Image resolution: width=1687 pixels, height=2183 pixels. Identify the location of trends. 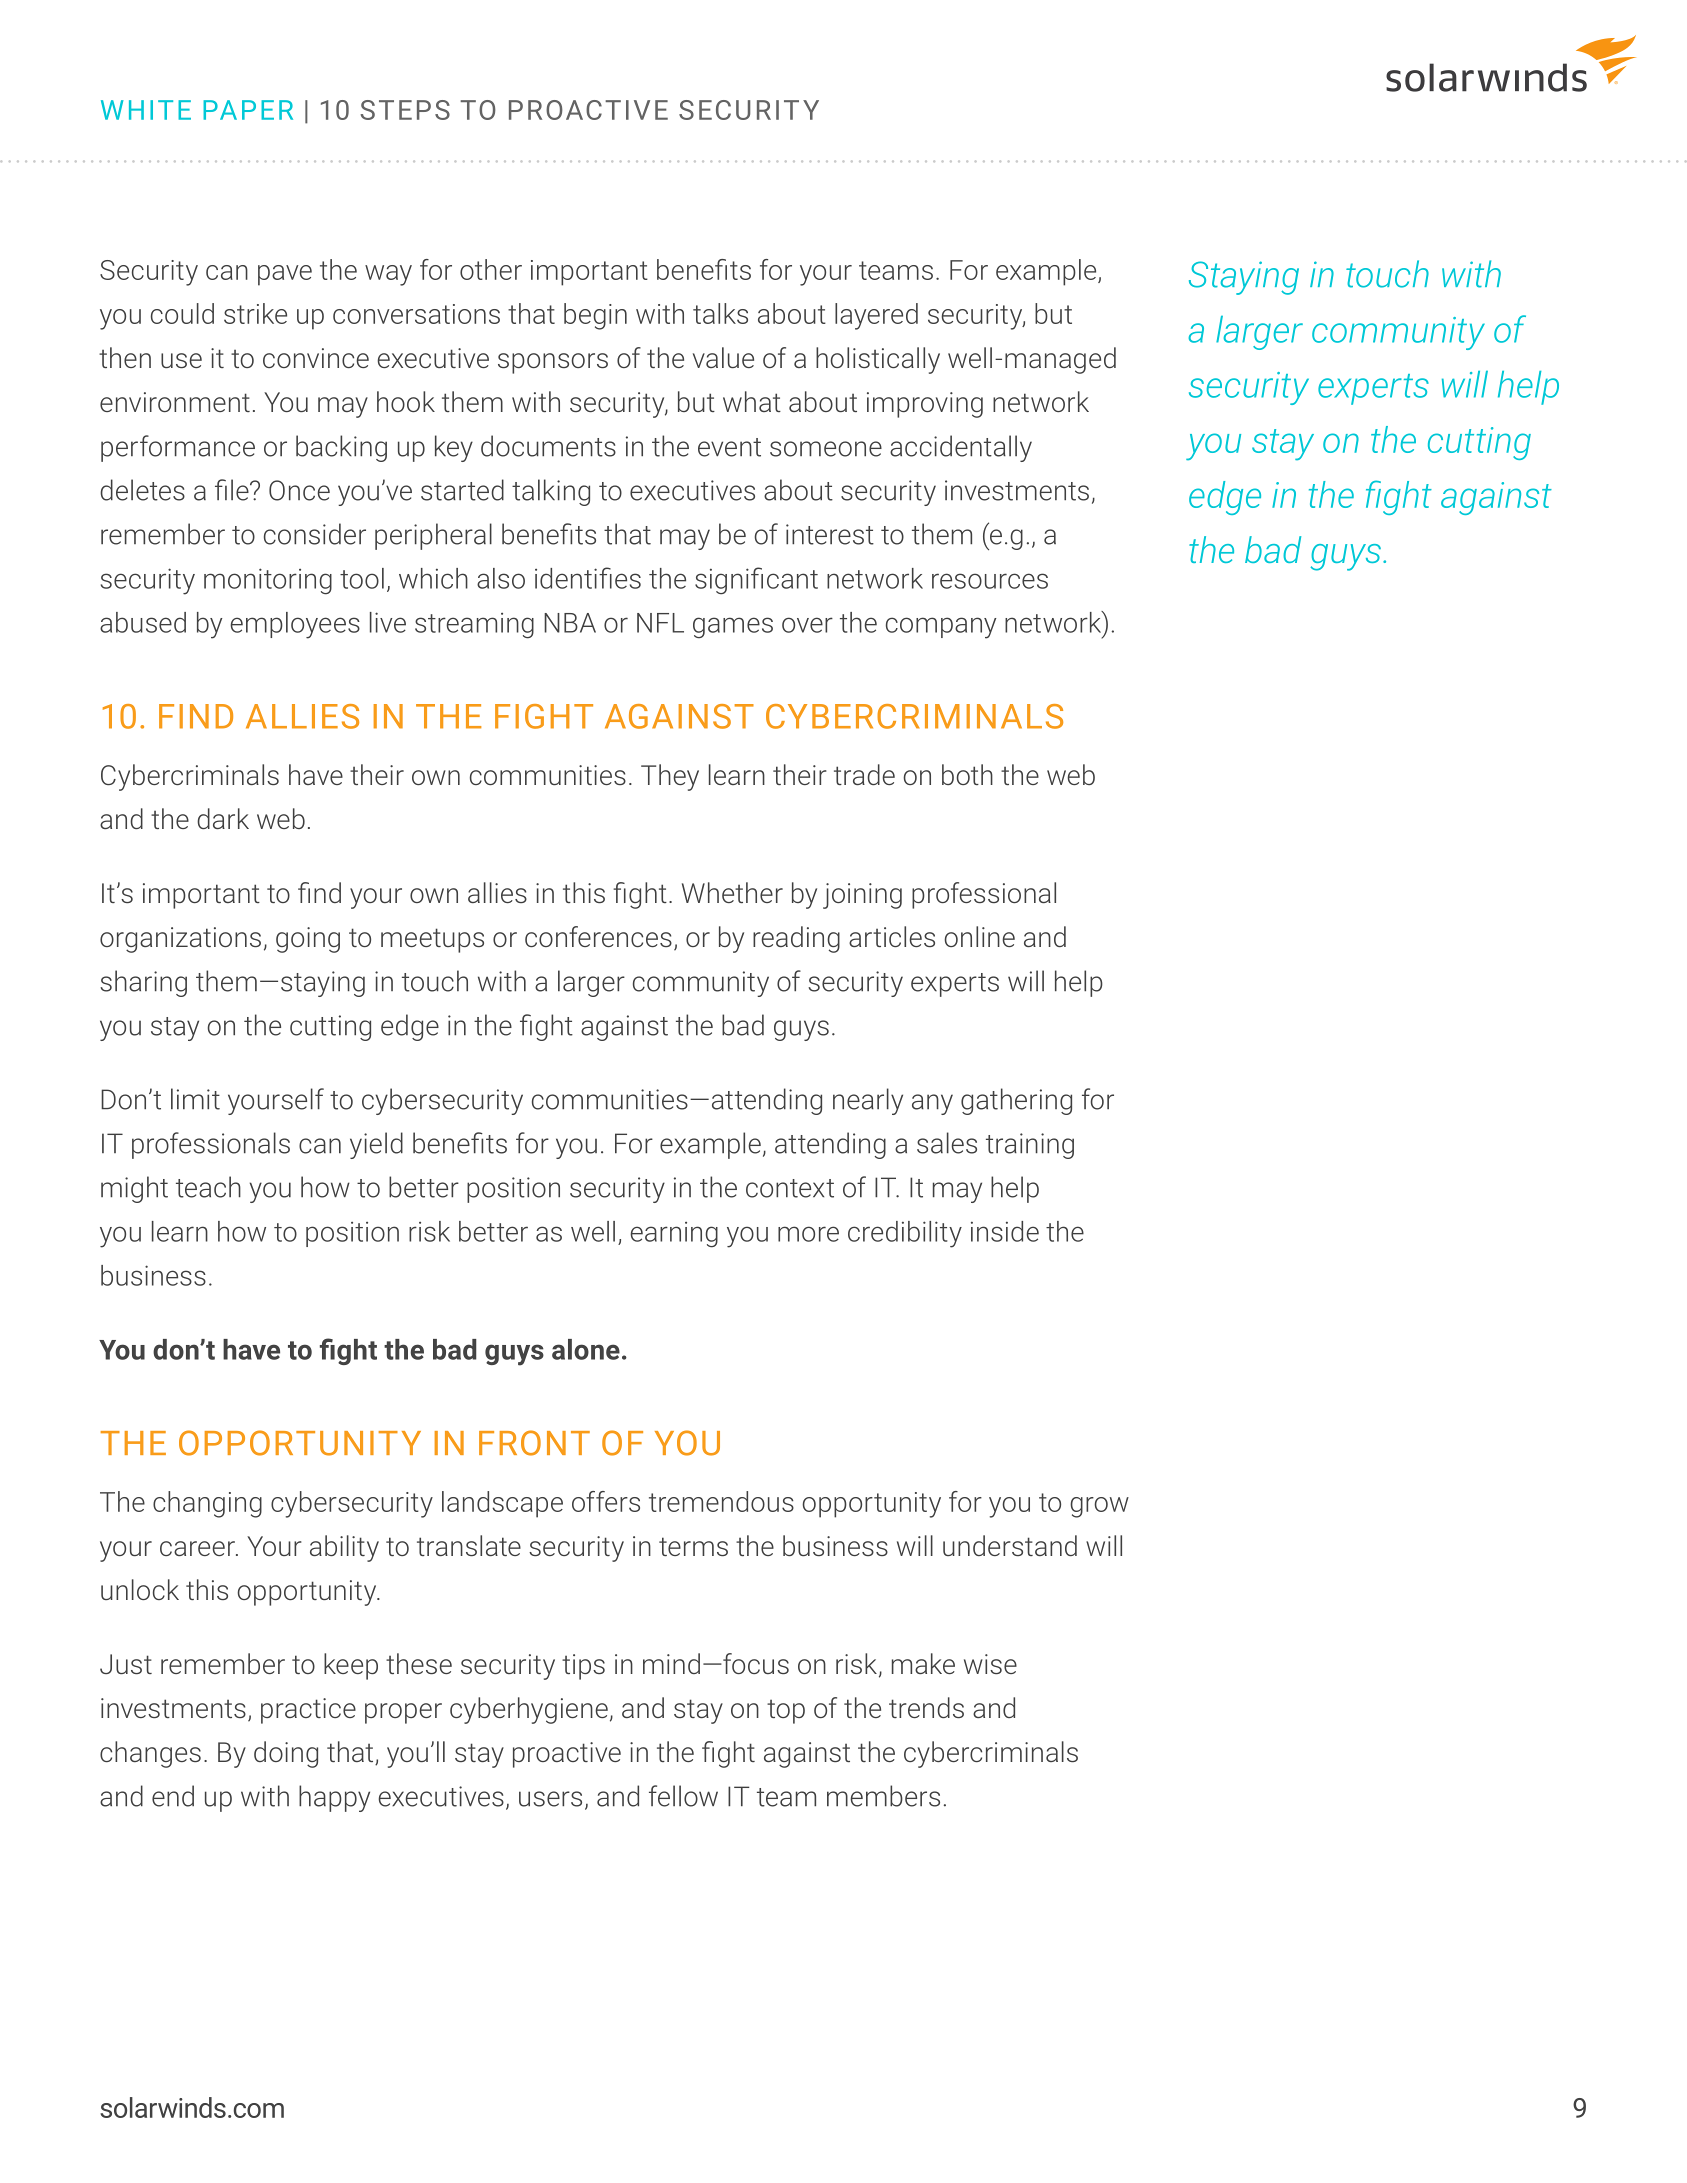
(926, 1707).
